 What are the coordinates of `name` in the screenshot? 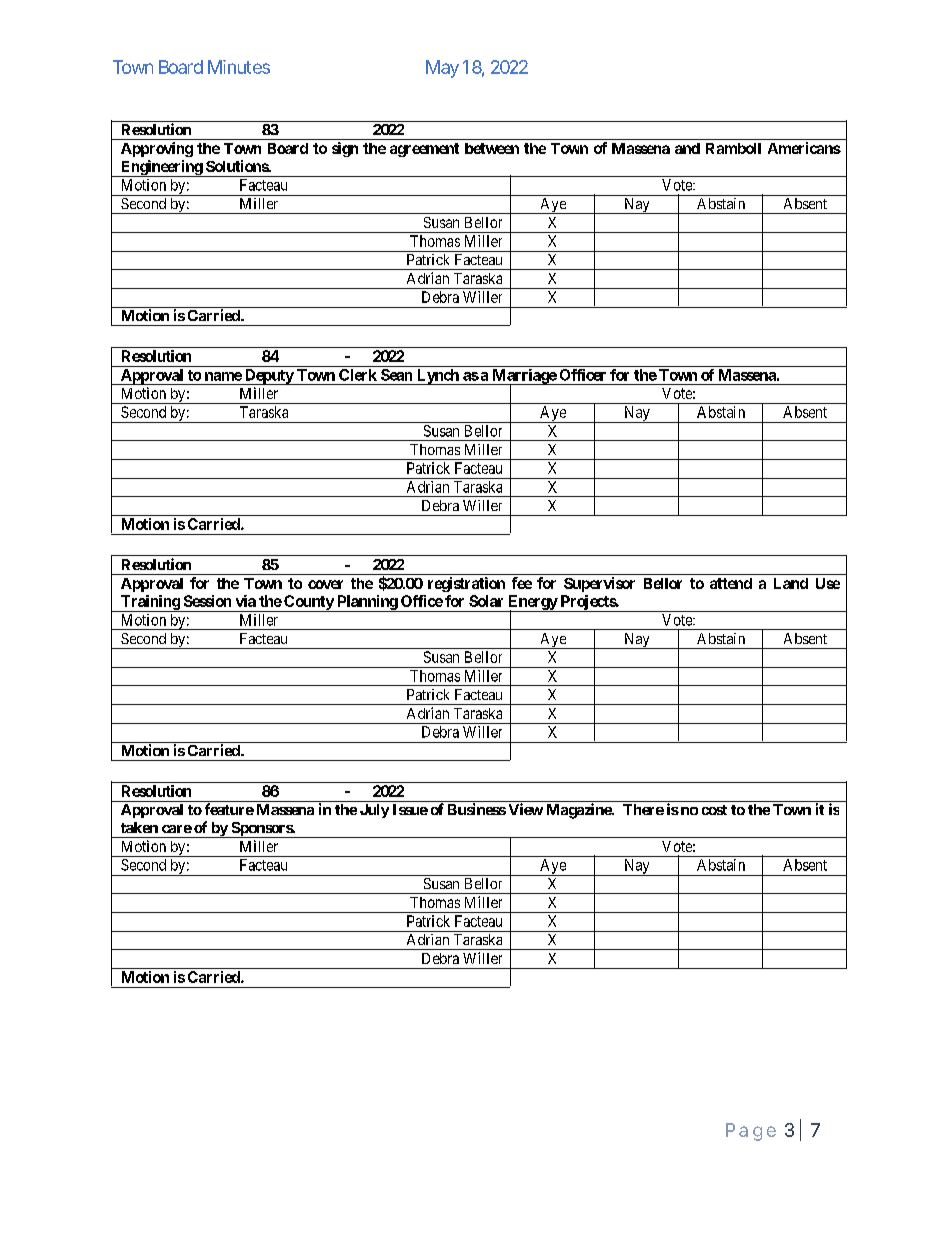 It's located at (223, 376).
